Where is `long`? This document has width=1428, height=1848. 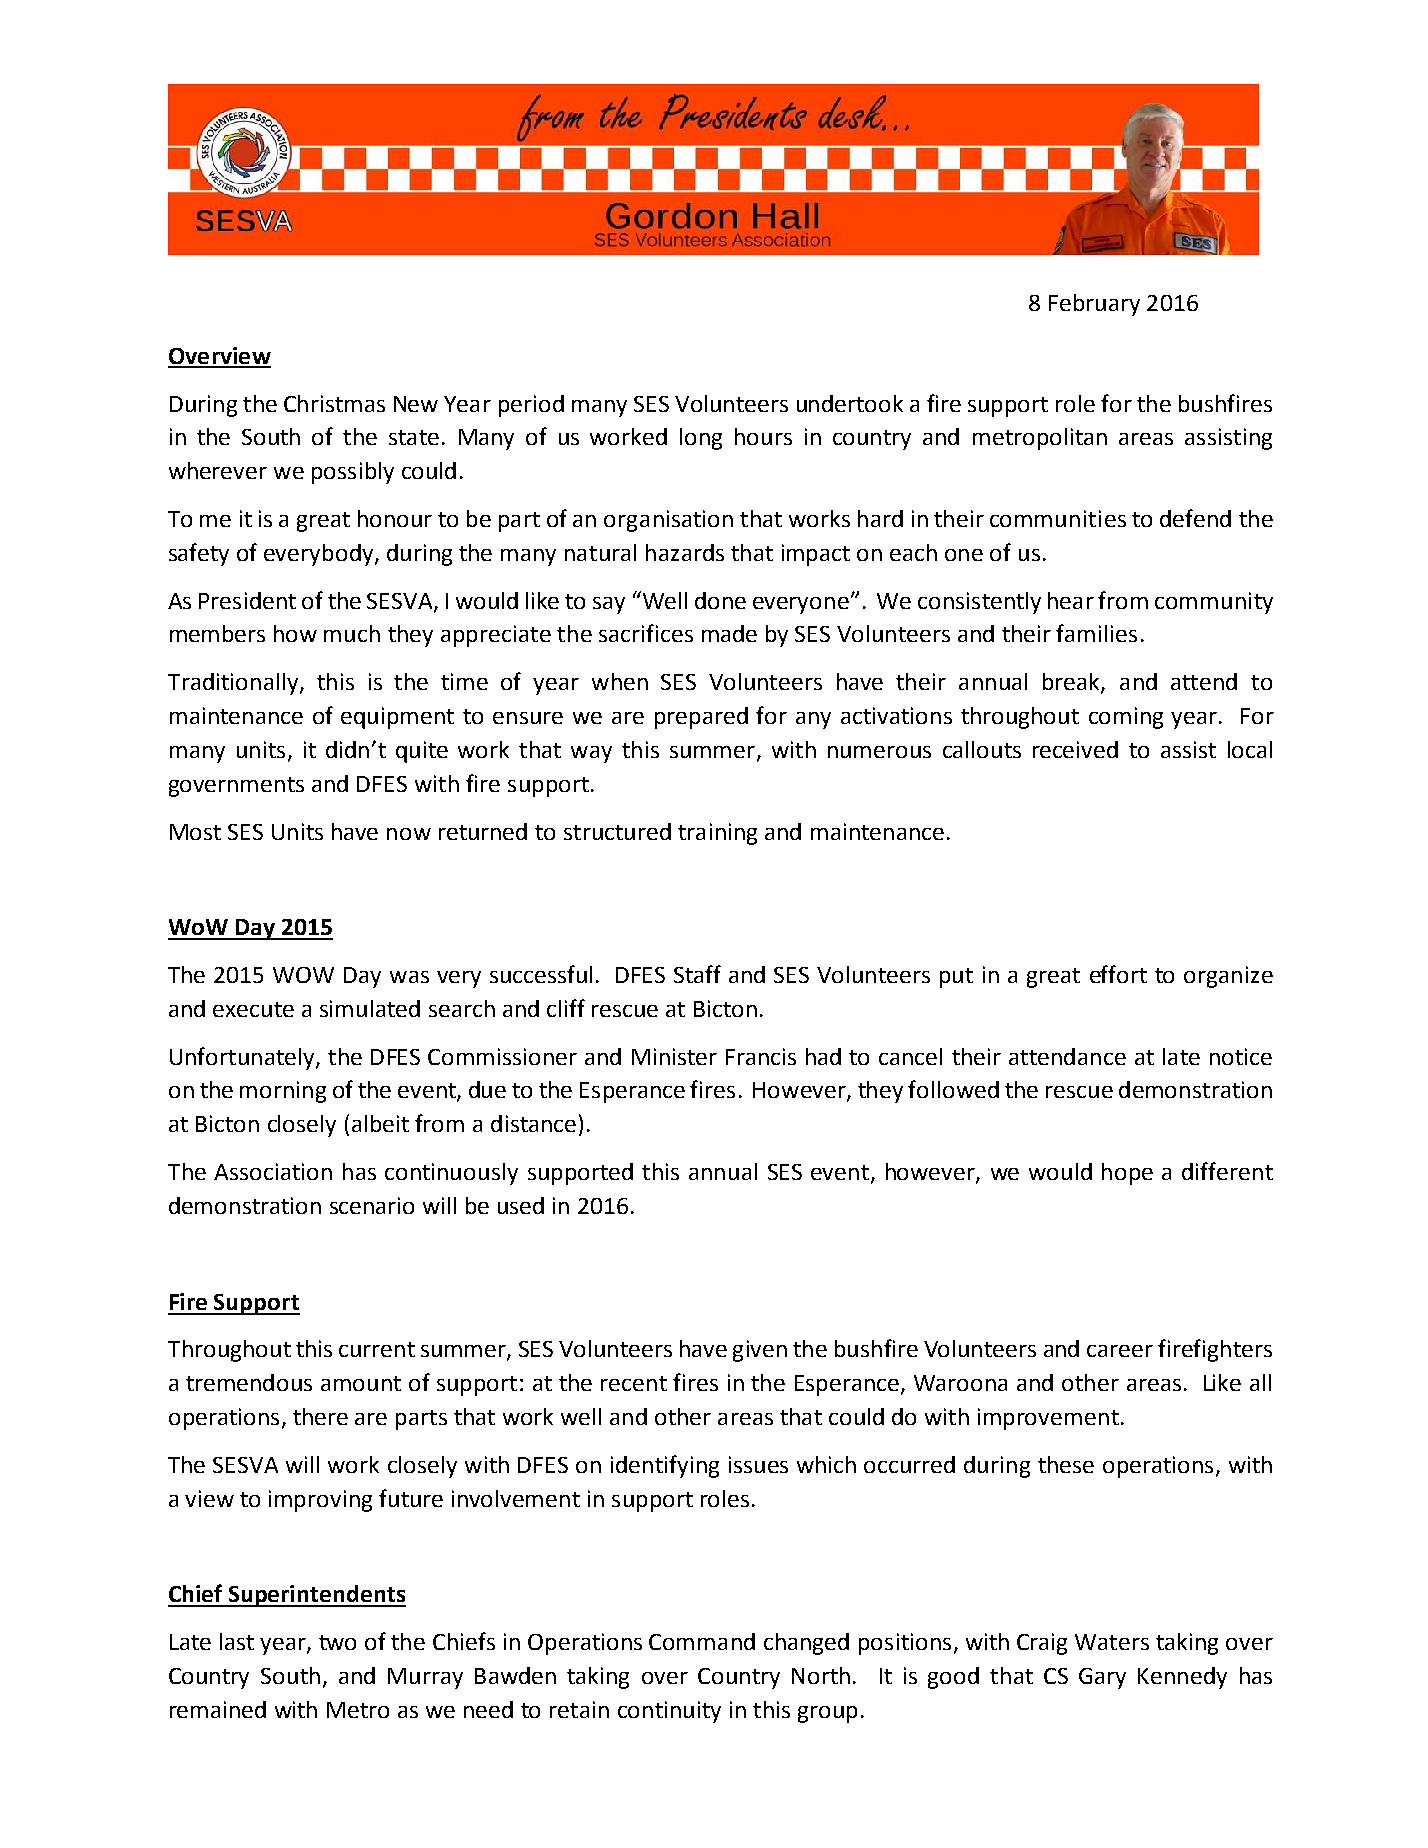 long is located at coordinates (701, 439).
